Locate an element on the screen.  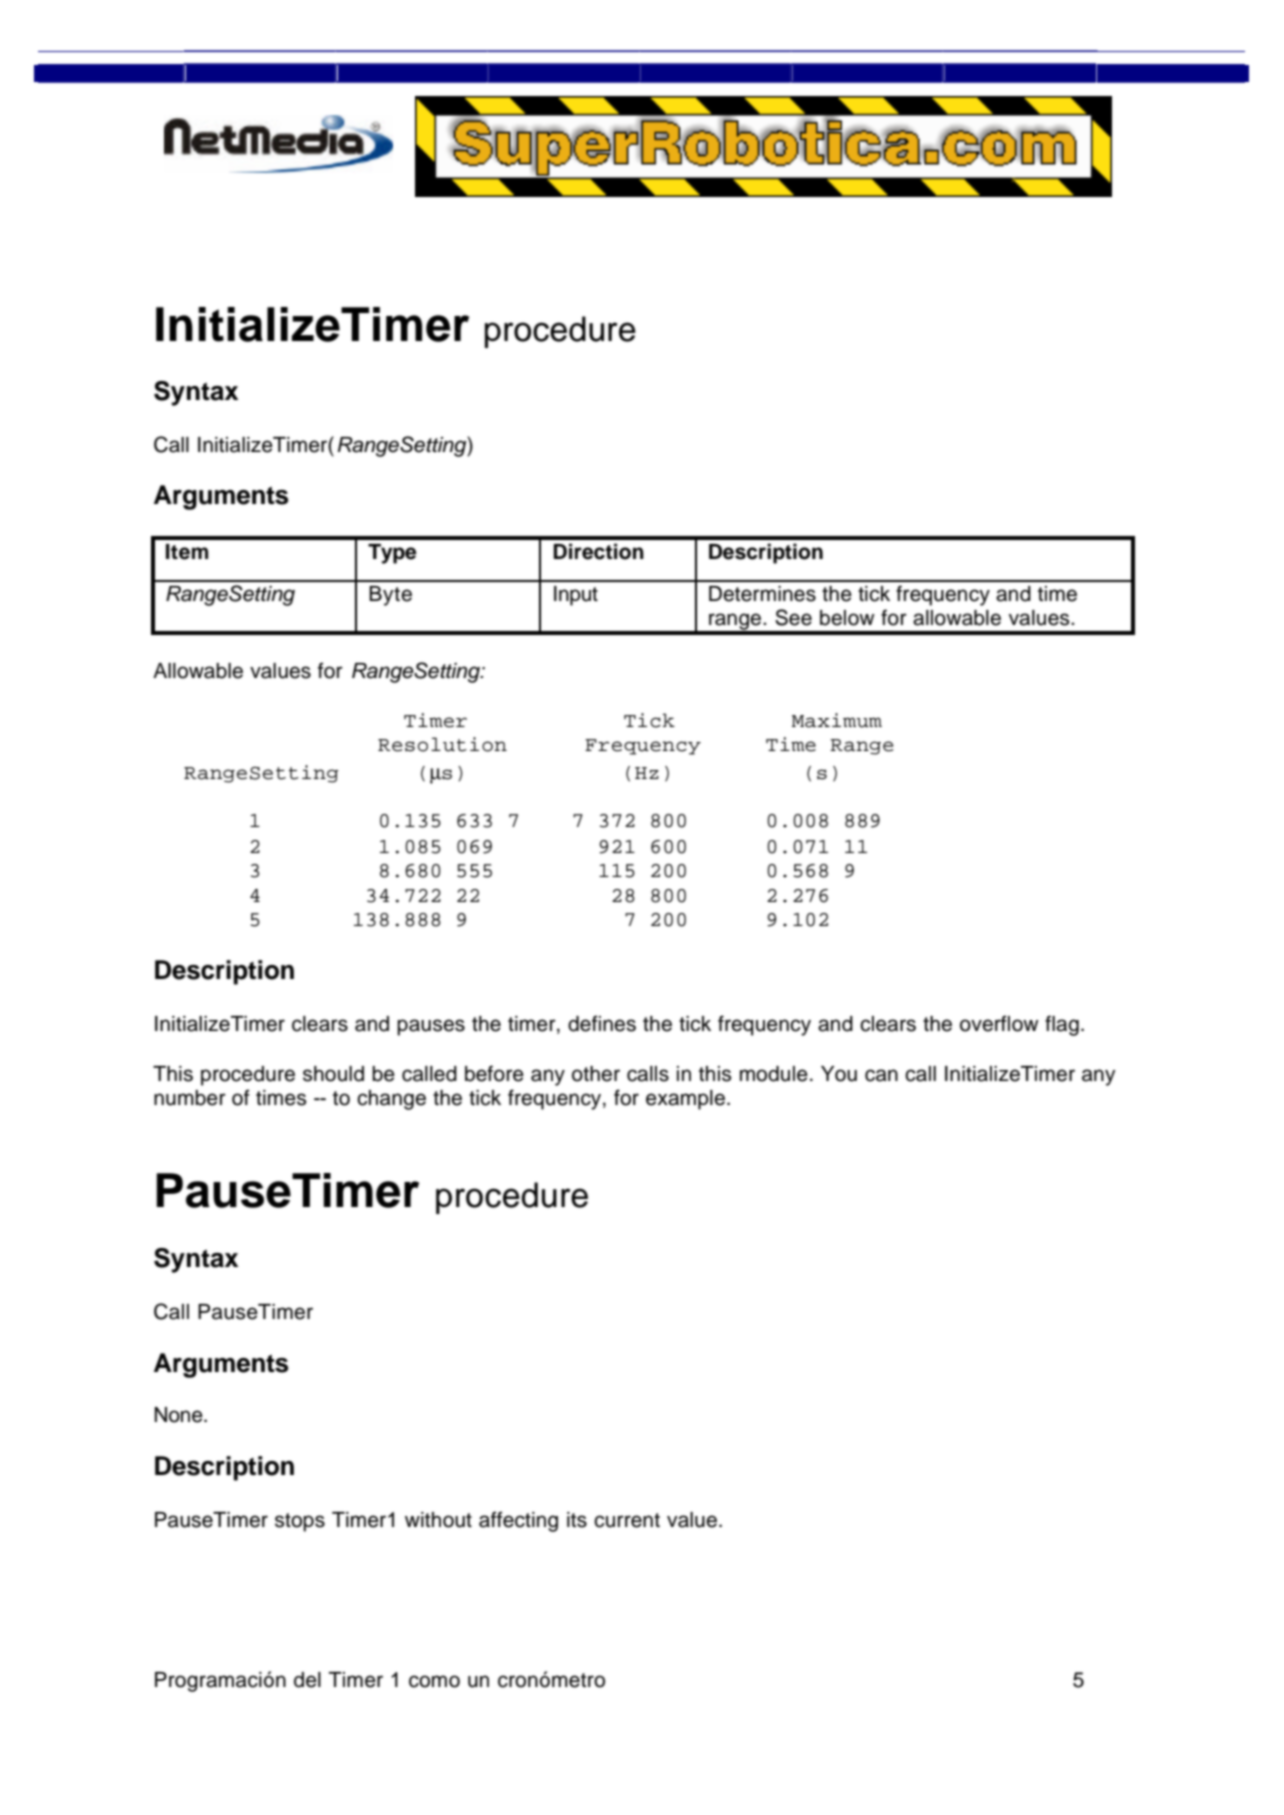
example is located at coordinates (685, 1100).
